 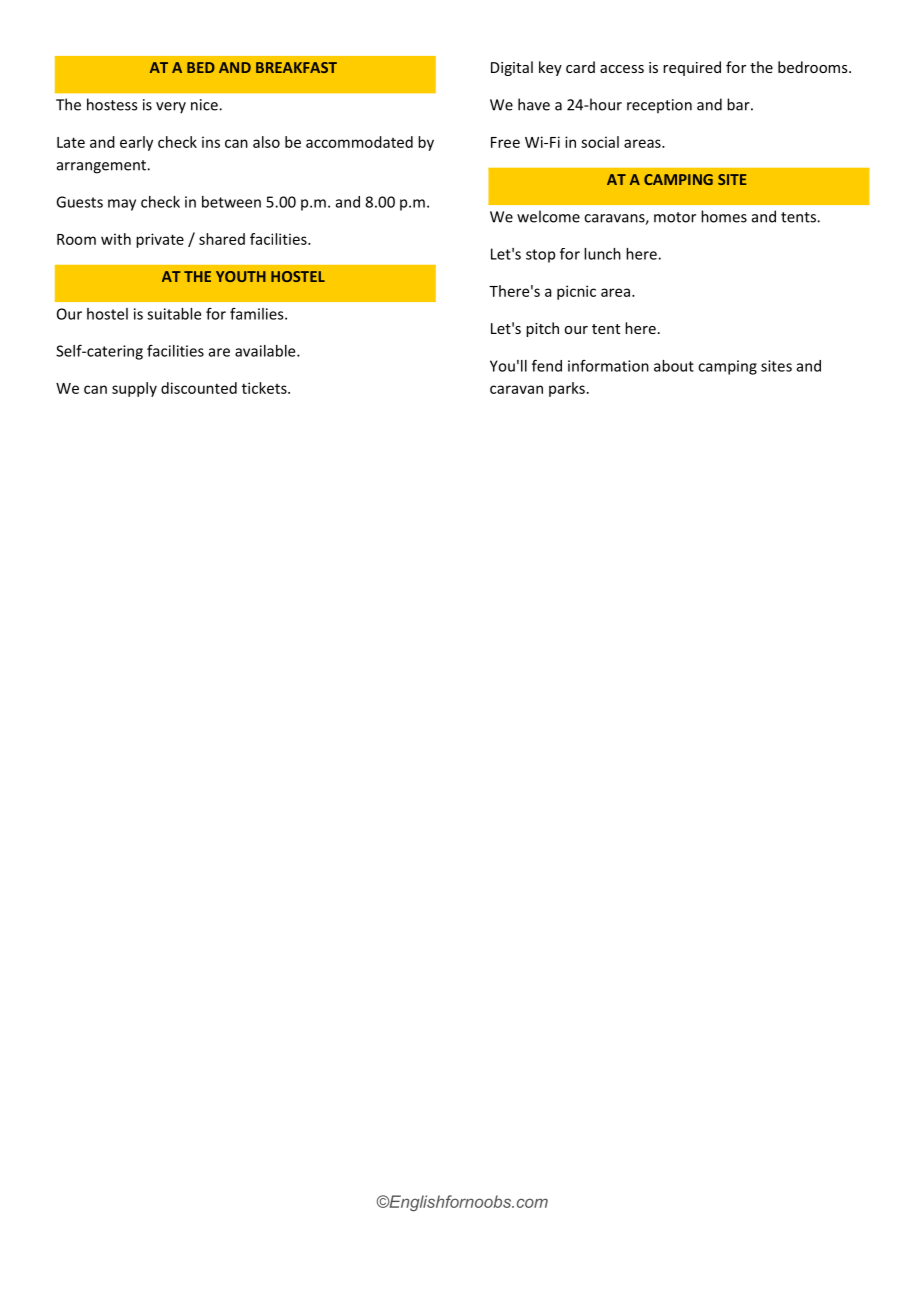 I want to click on accommodated, so click(x=359, y=142).
